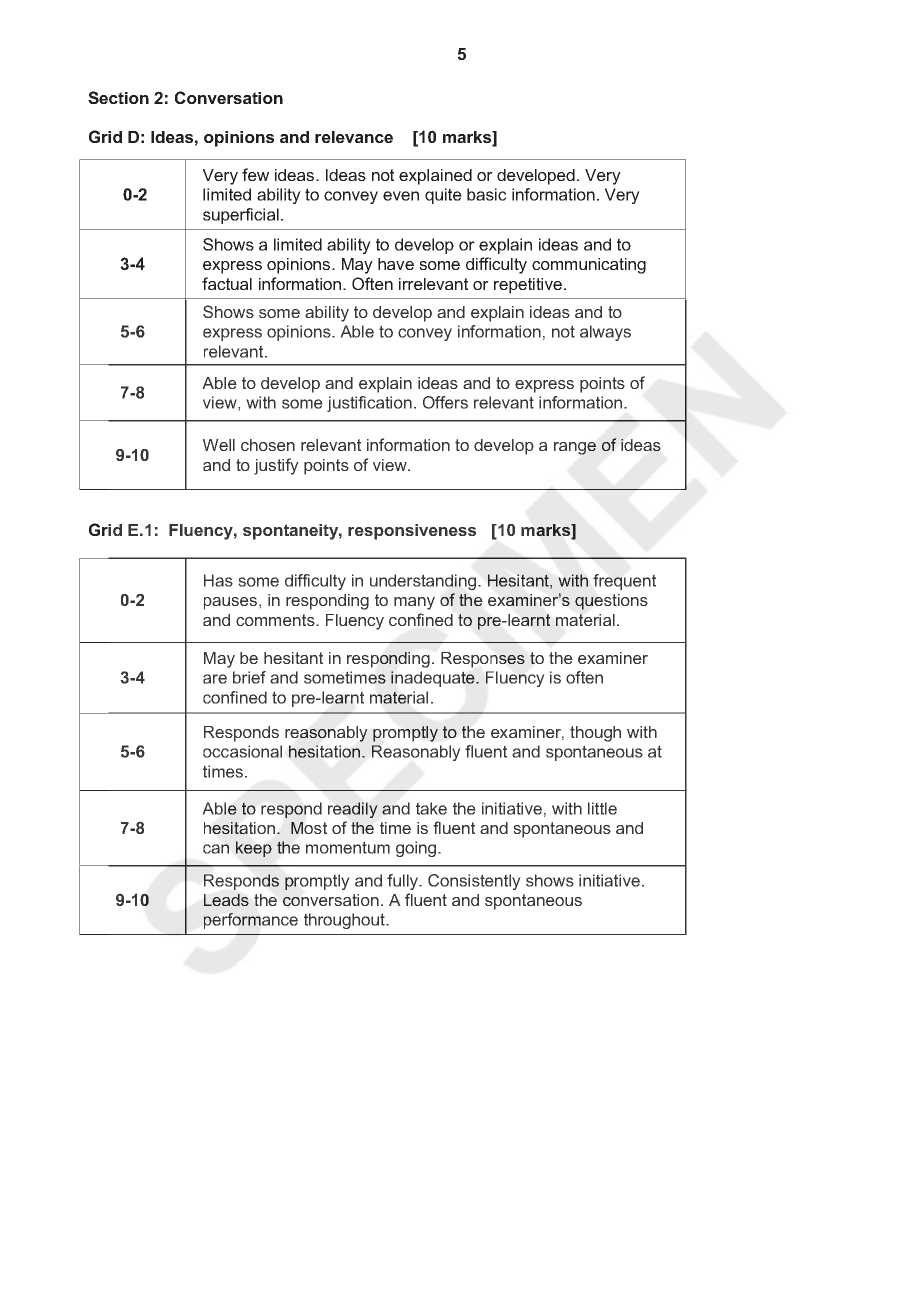 This screenshot has width=924, height=1308. I want to click on Section, so click(118, 97).
